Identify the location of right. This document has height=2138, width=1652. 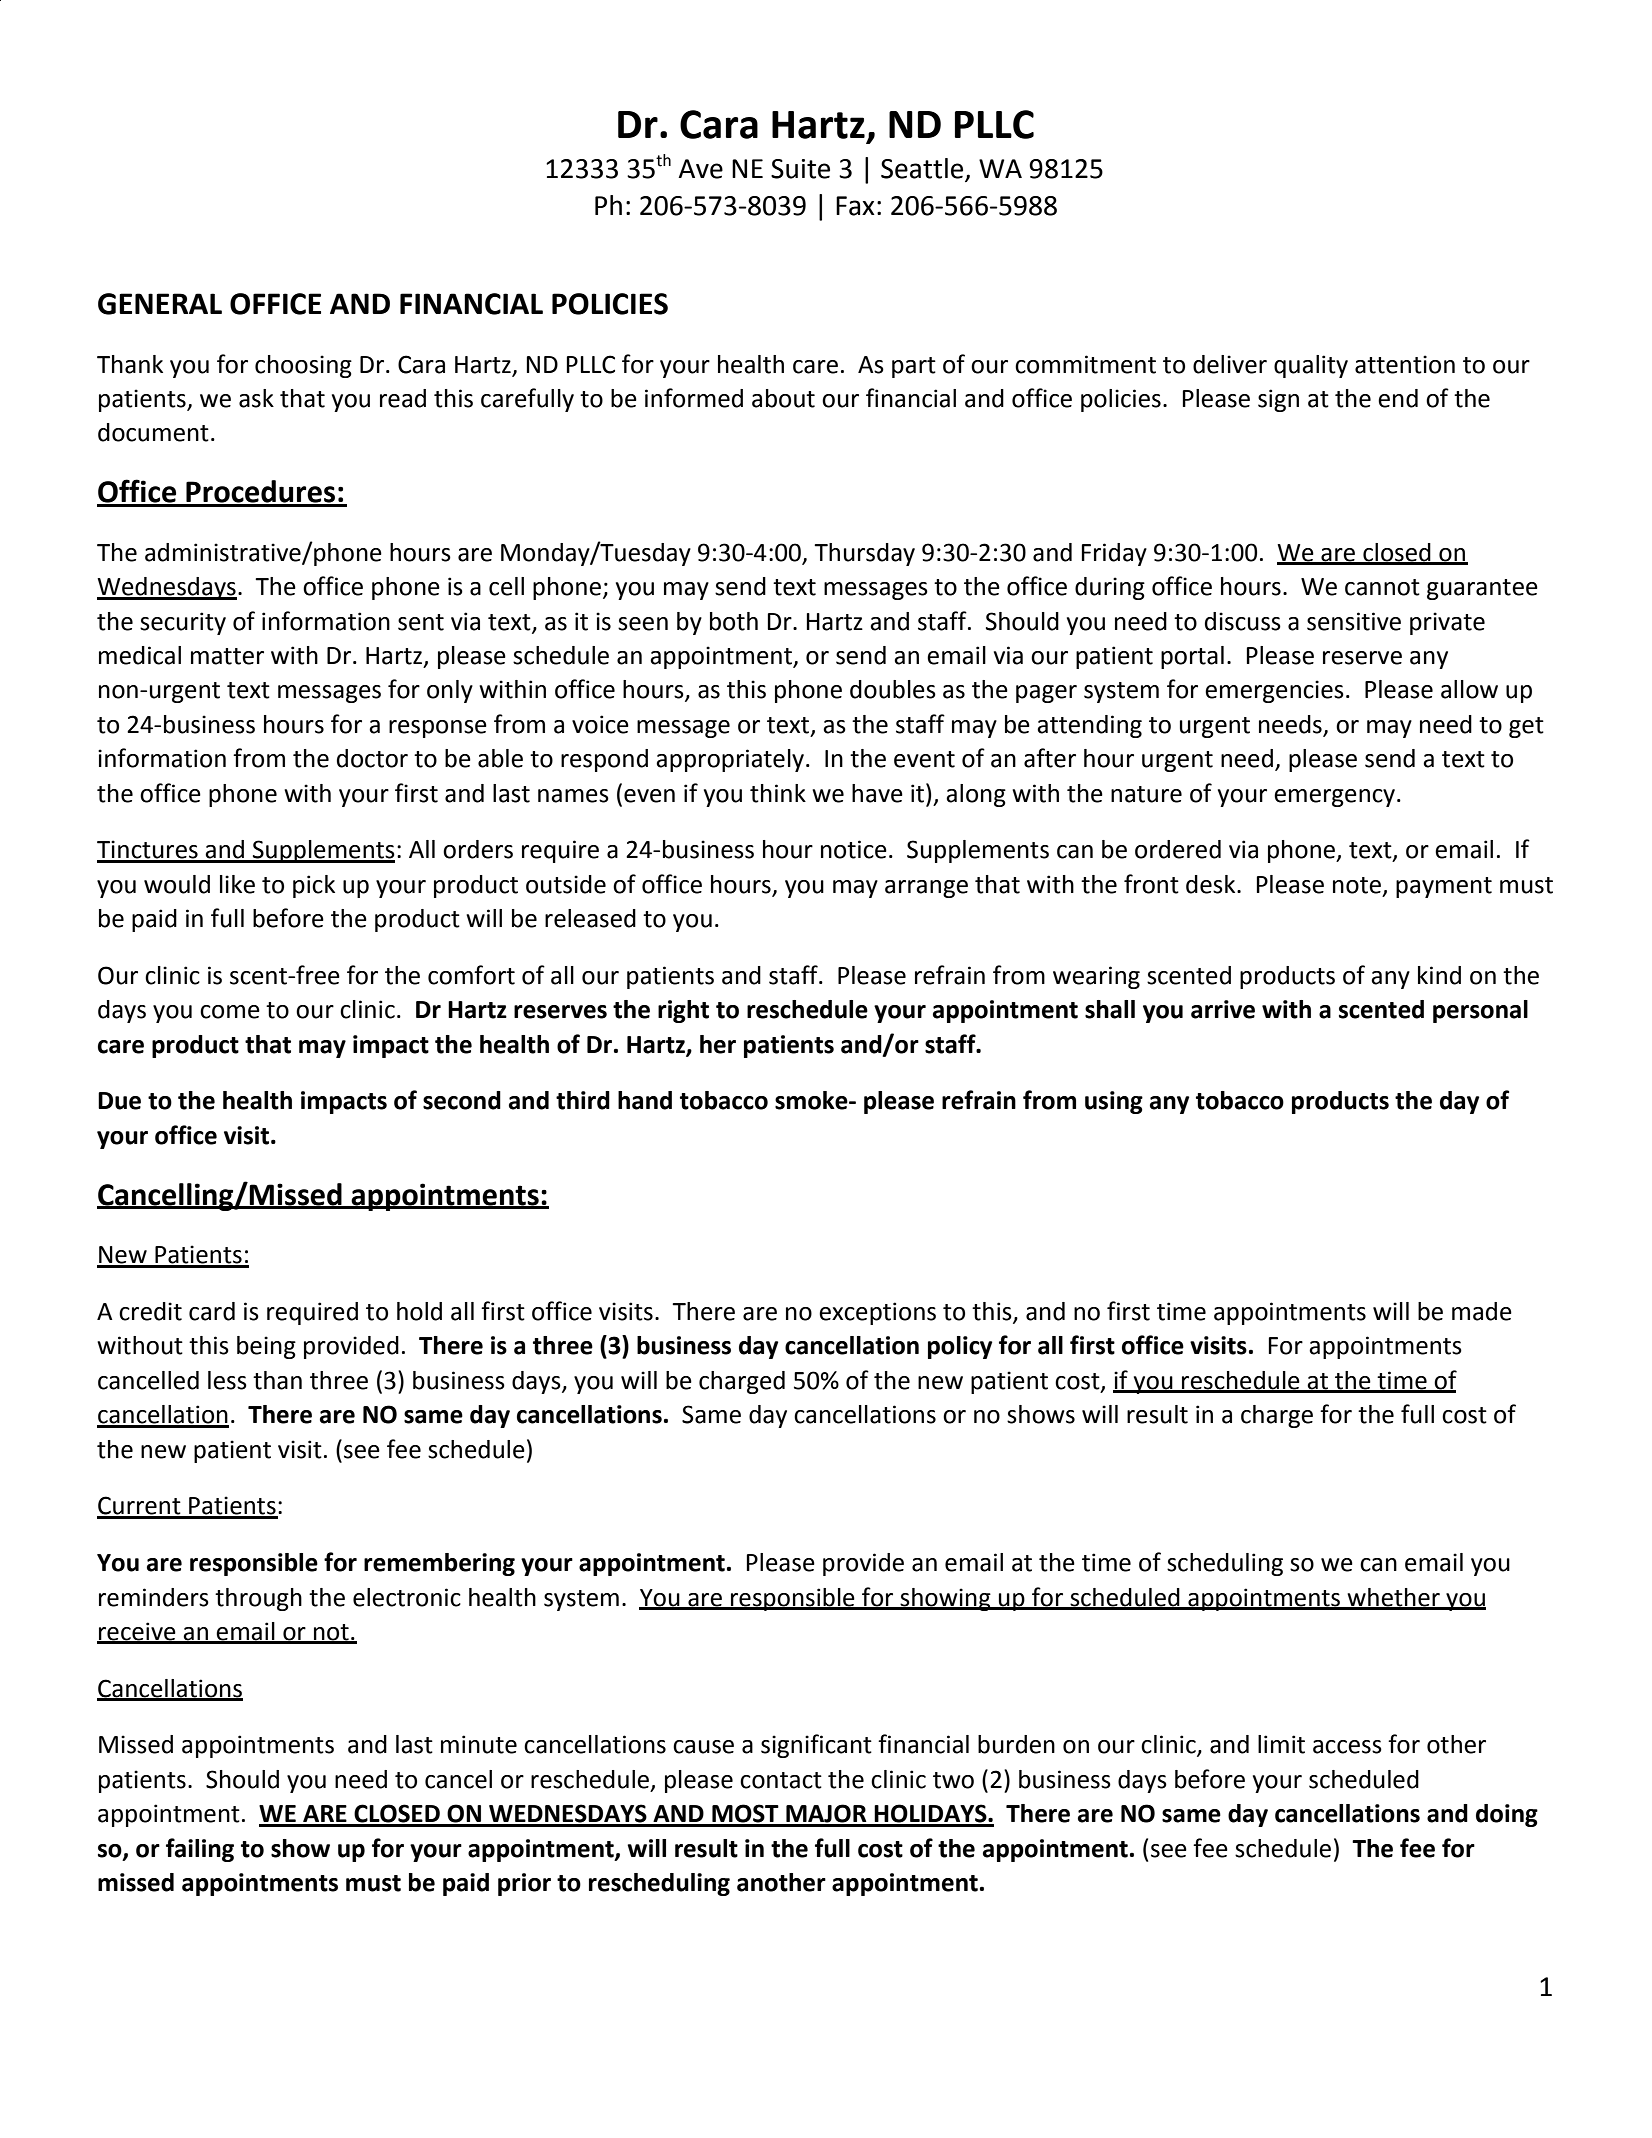
(683, 1011).
